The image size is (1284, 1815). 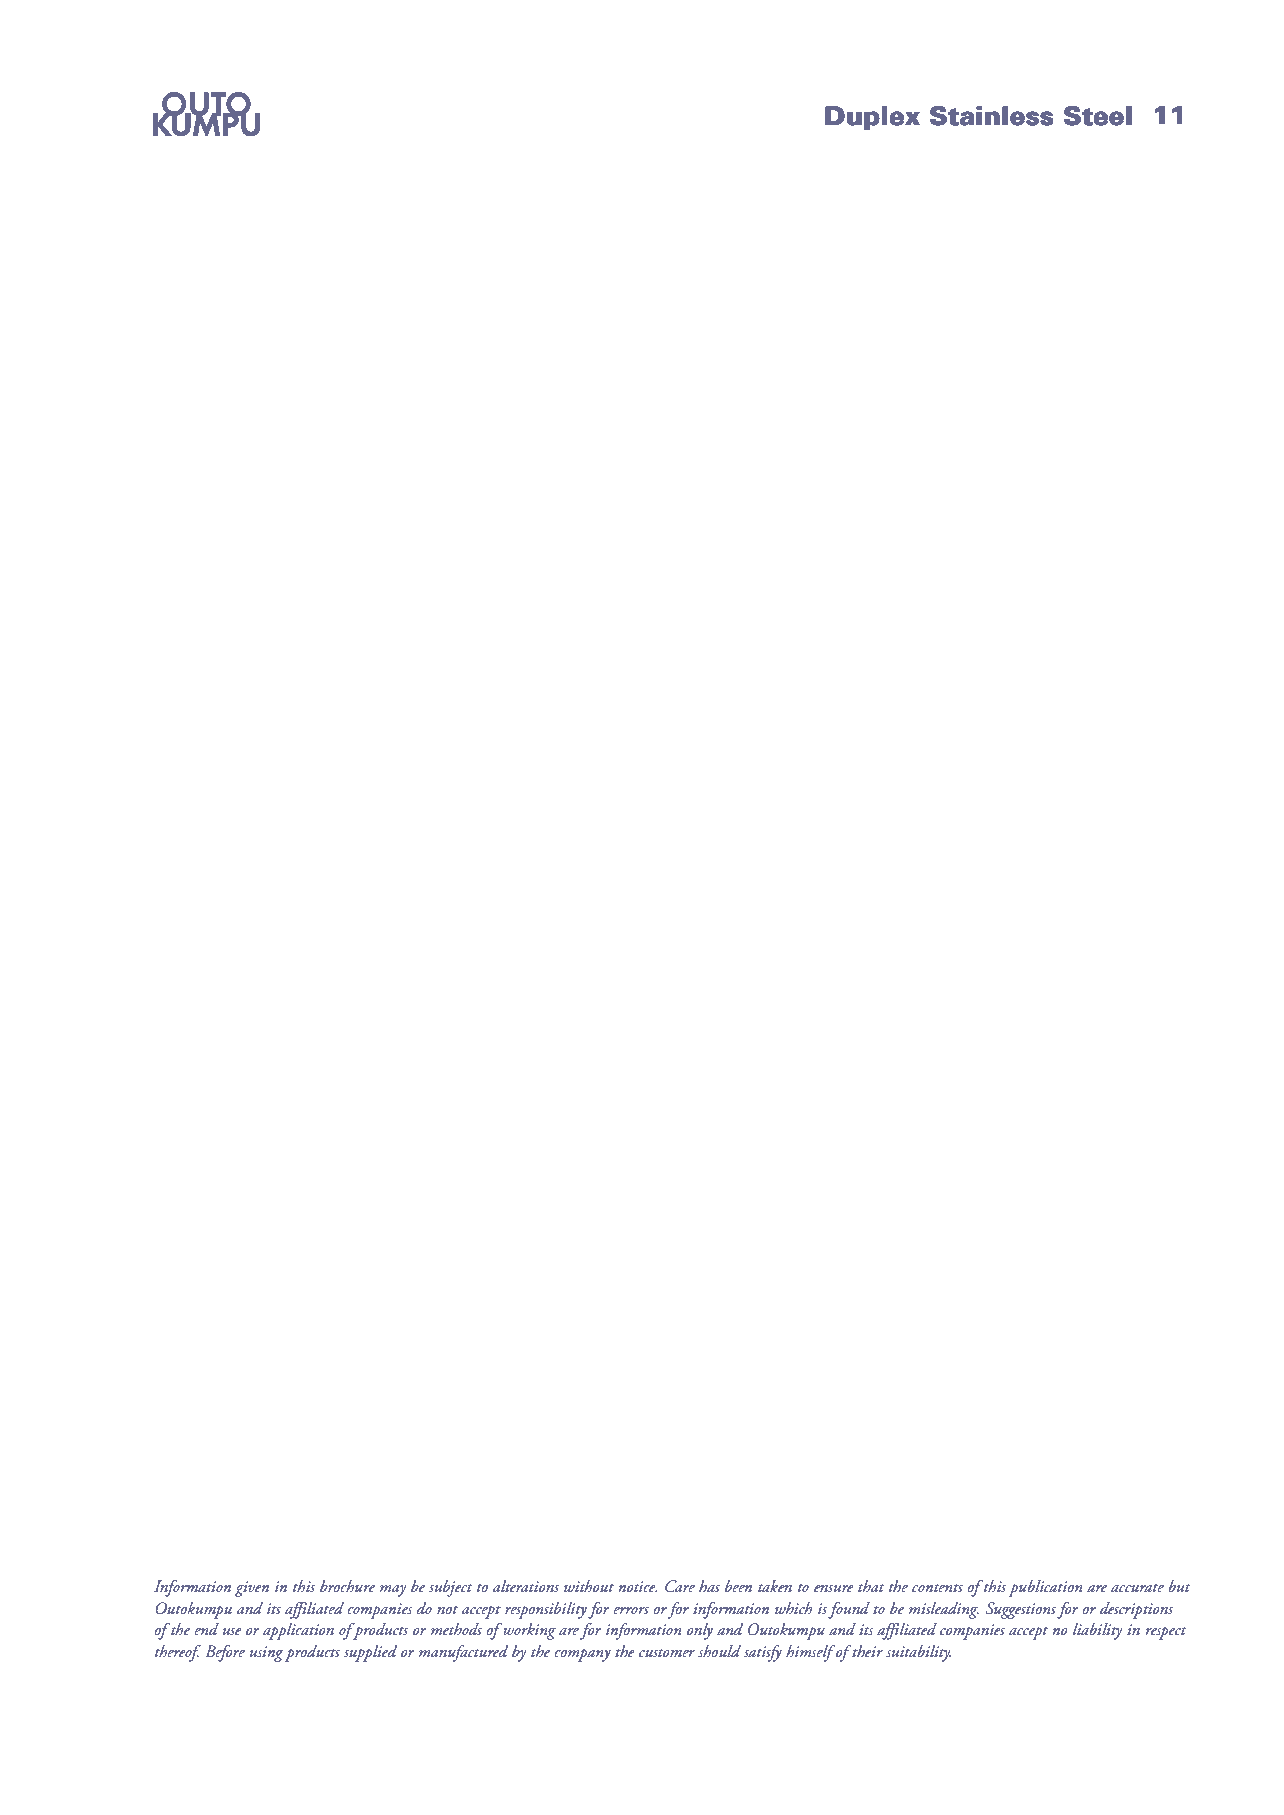 What do you see at coordinates (680, 1586) in the page?
I see `Care` at bounding box center [680, 1586].
